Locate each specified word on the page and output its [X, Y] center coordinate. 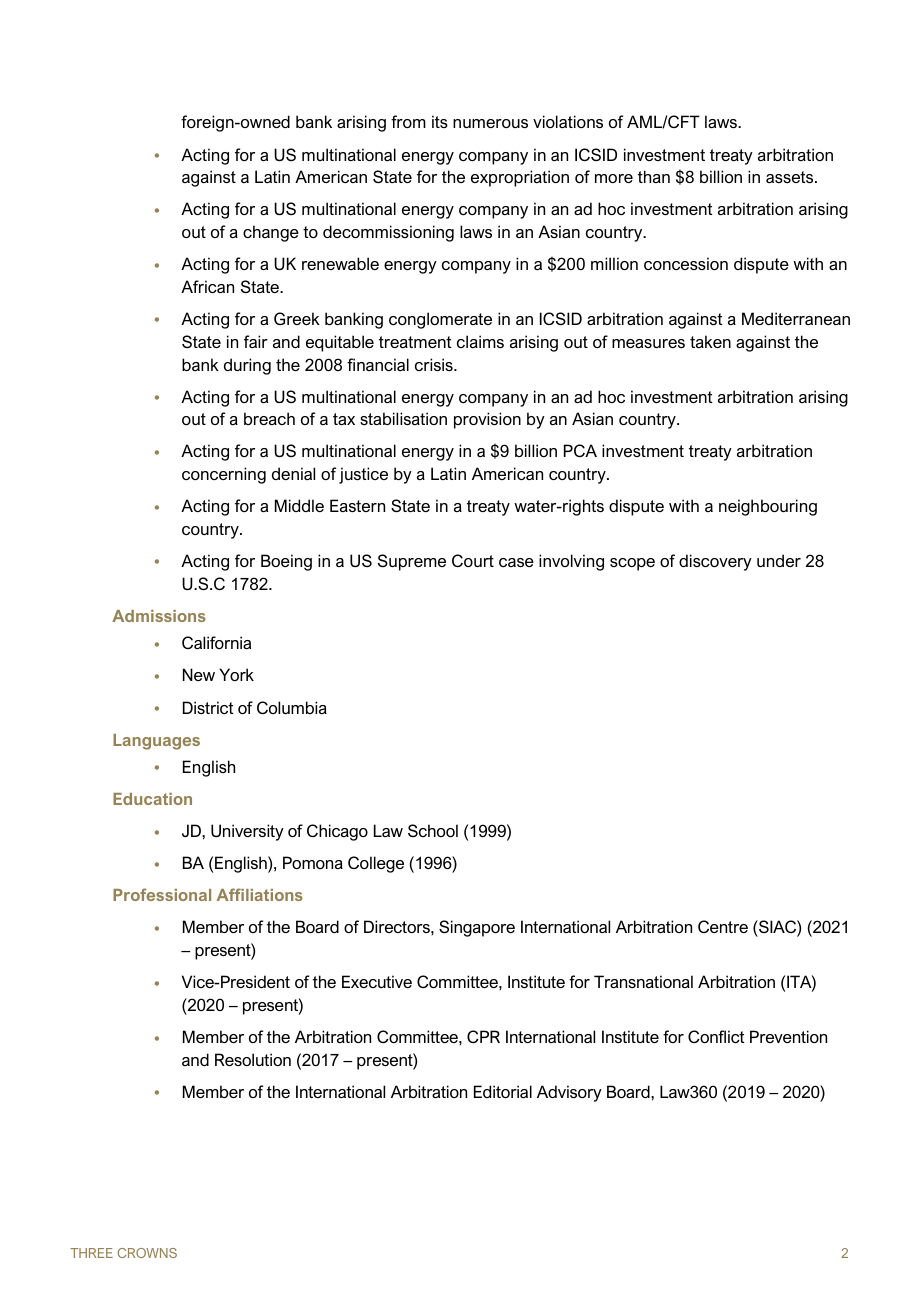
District [208, 707]
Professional [162, 894]
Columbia [292, 707]
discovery [715, 562]
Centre [723, 926]
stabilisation [403, 418]
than [654, 176]
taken [710, 341]
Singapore [477, 928]
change [271, 233]
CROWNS [147, 1253]
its [440, 121]
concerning [224, 475]
